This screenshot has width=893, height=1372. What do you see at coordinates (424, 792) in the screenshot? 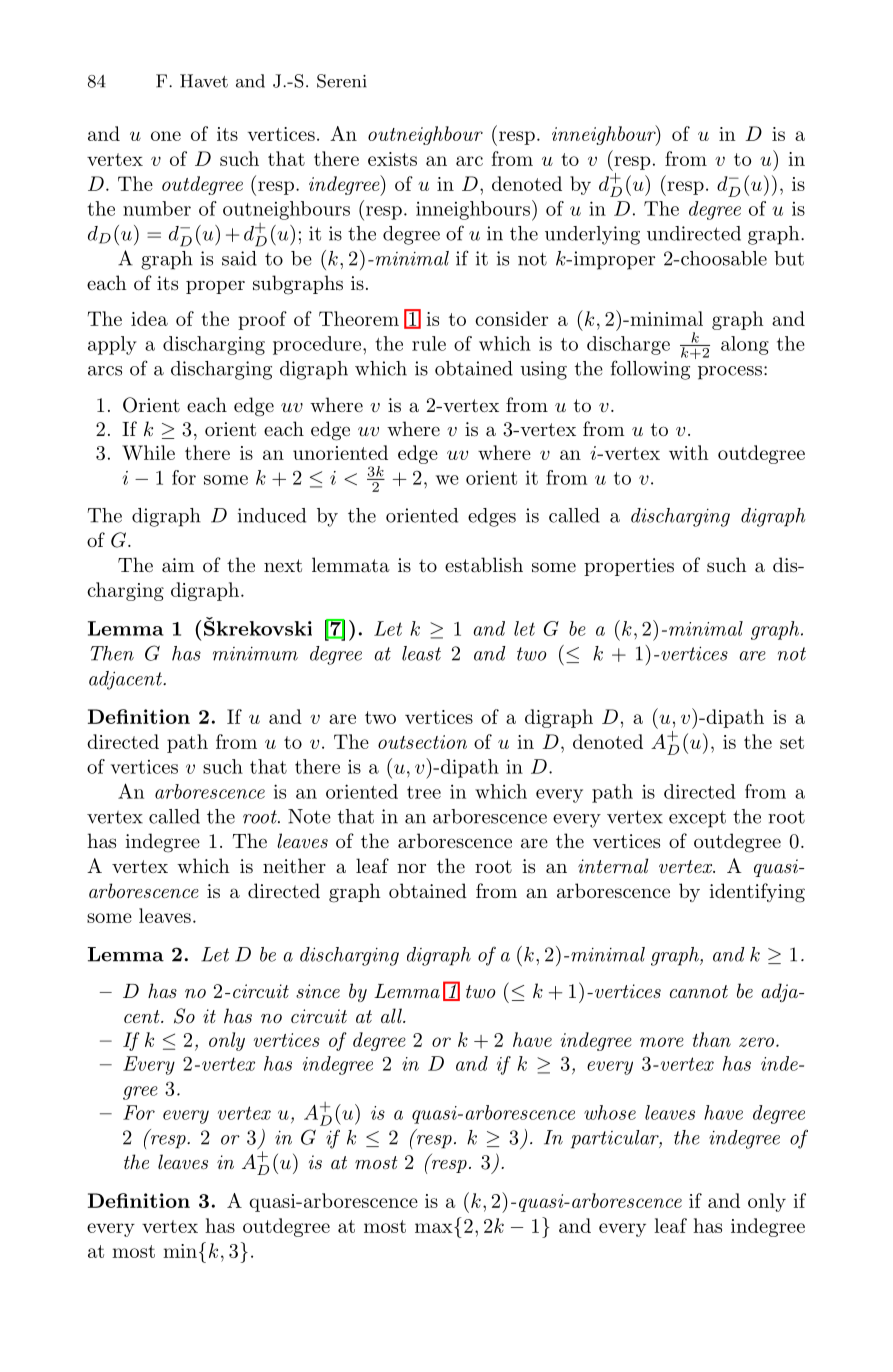
I see `tree` at bounding box center [424, 792].
